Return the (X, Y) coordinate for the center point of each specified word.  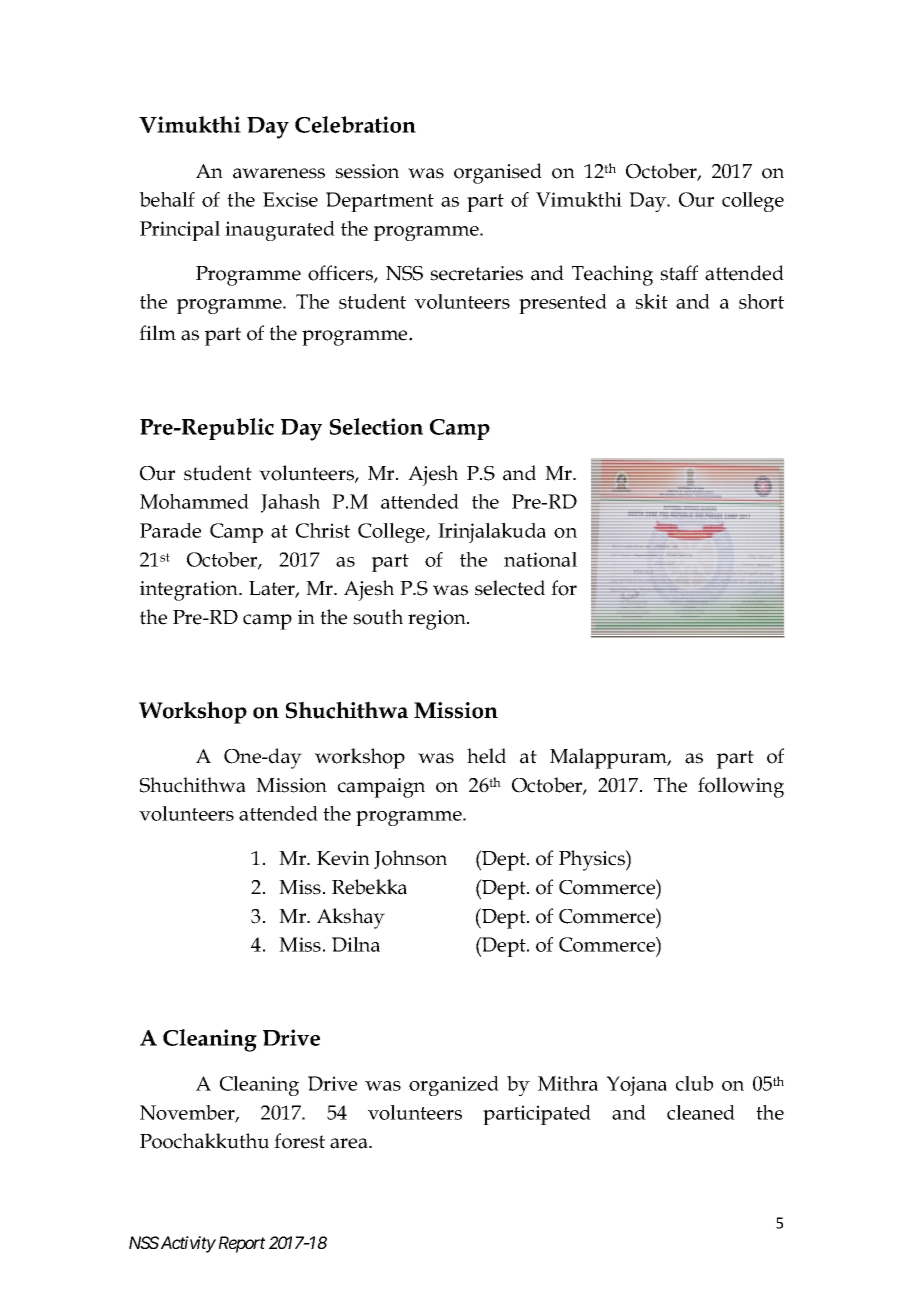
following (741, 787)
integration (190, 591)
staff (679, 273)
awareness (279, 173)
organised (498, 173)
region (438, 620)
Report (240, 1244)
